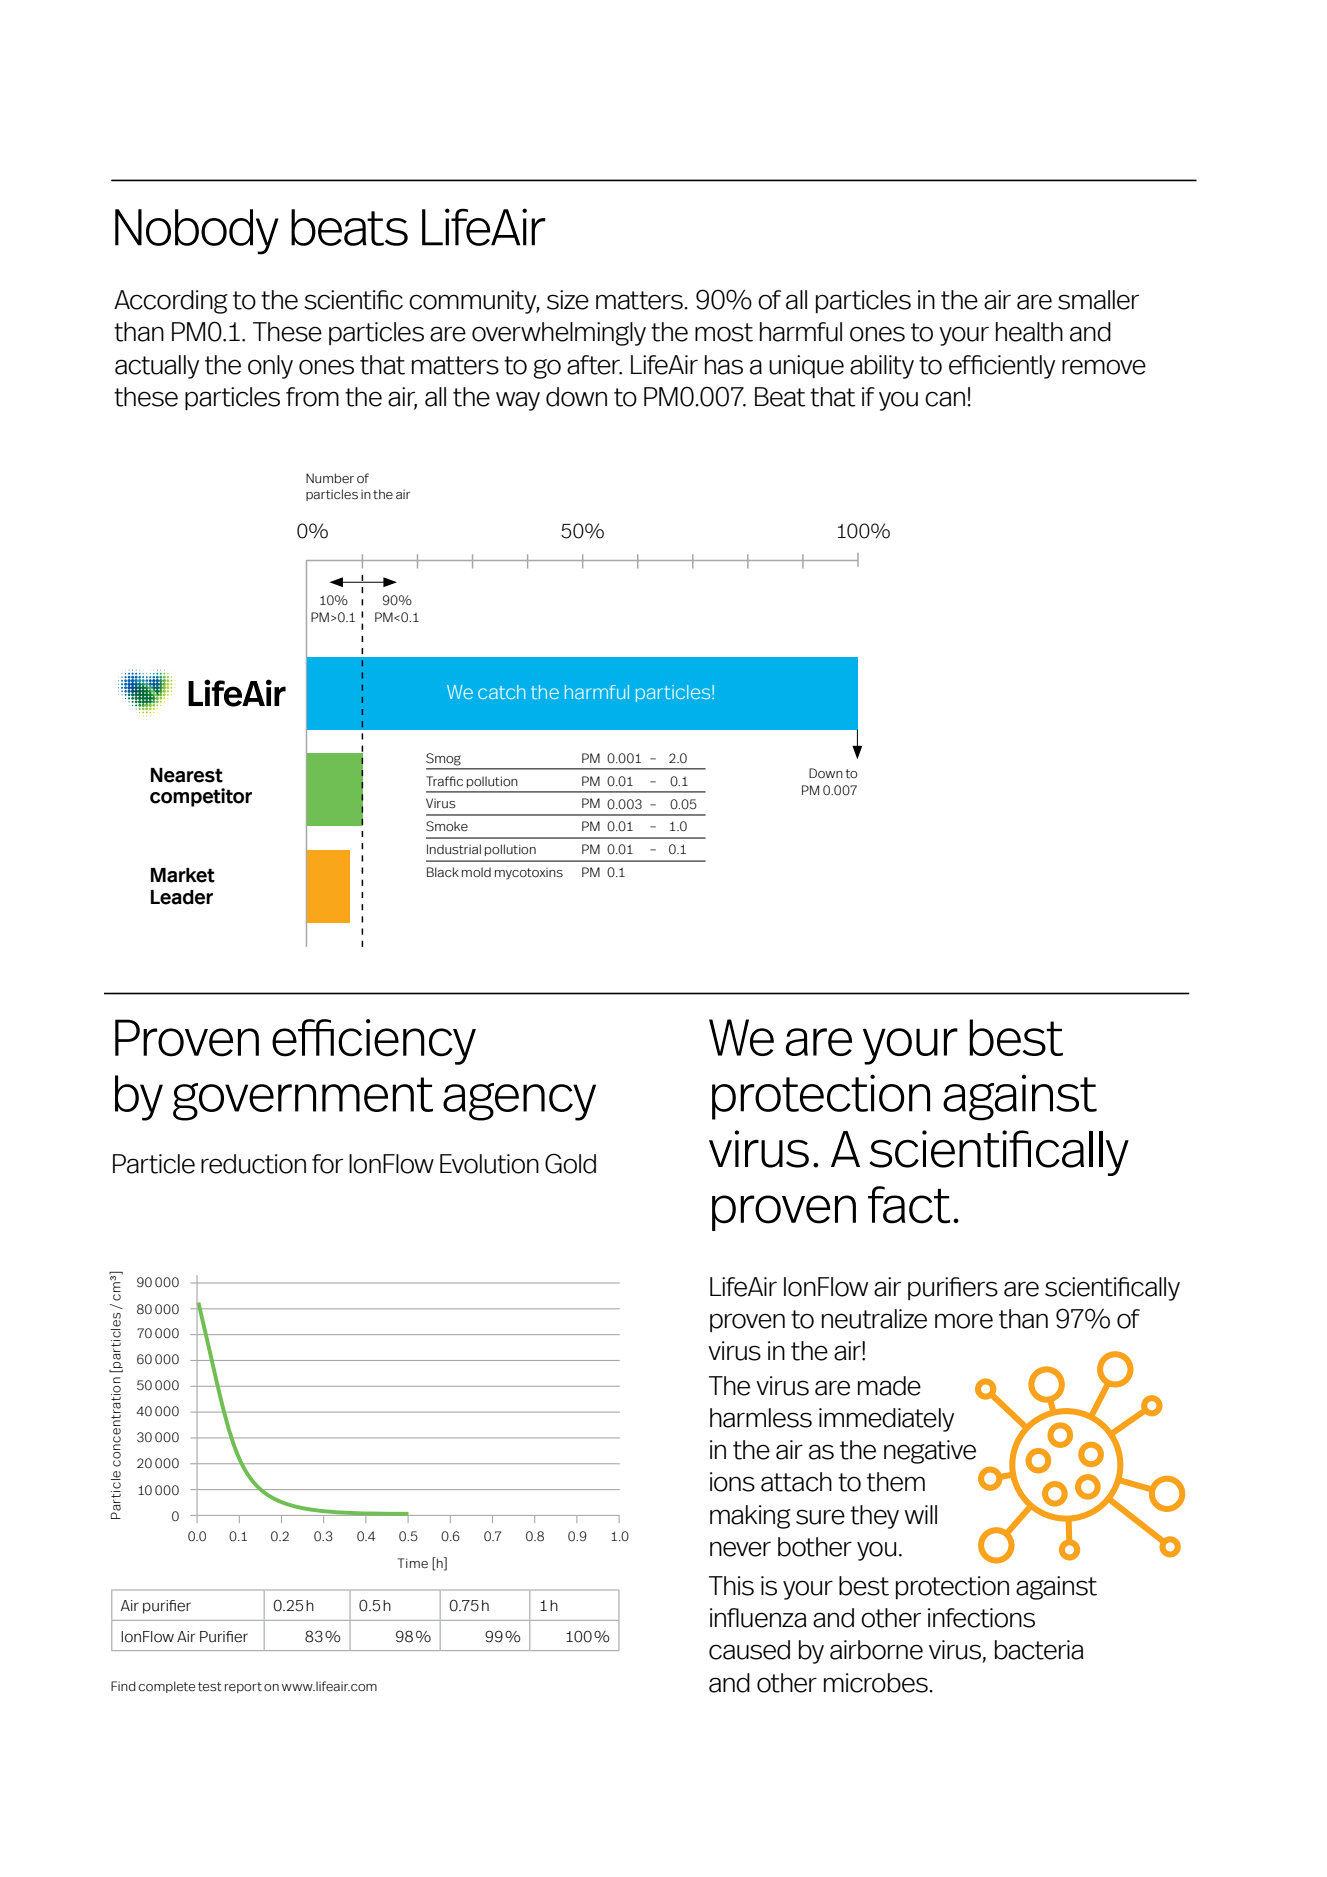 The width and height of the screenshot is (1327, 1877). What do you see at coordinates (182, 897) in the screenshot?
I see `Leader` at bounding box center [182, 897].
